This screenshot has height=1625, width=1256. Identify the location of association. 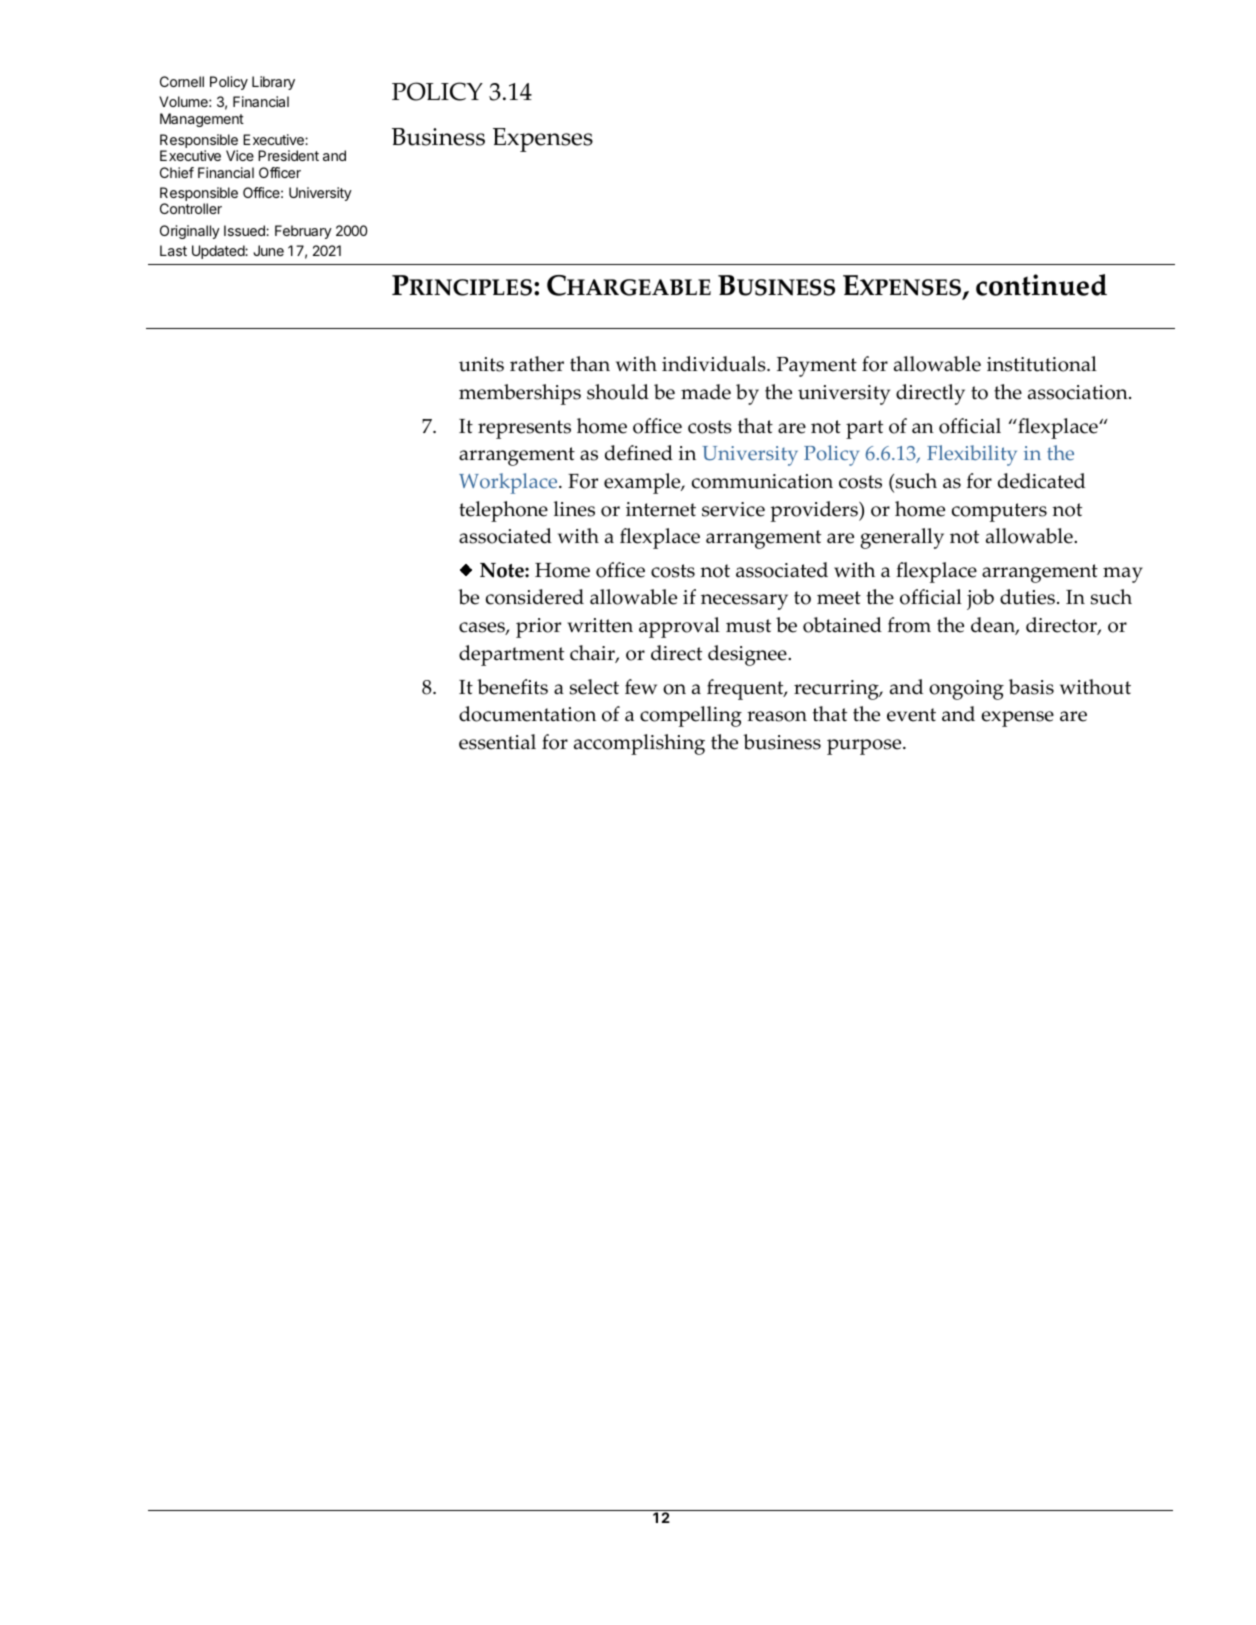
(1079, 392).
